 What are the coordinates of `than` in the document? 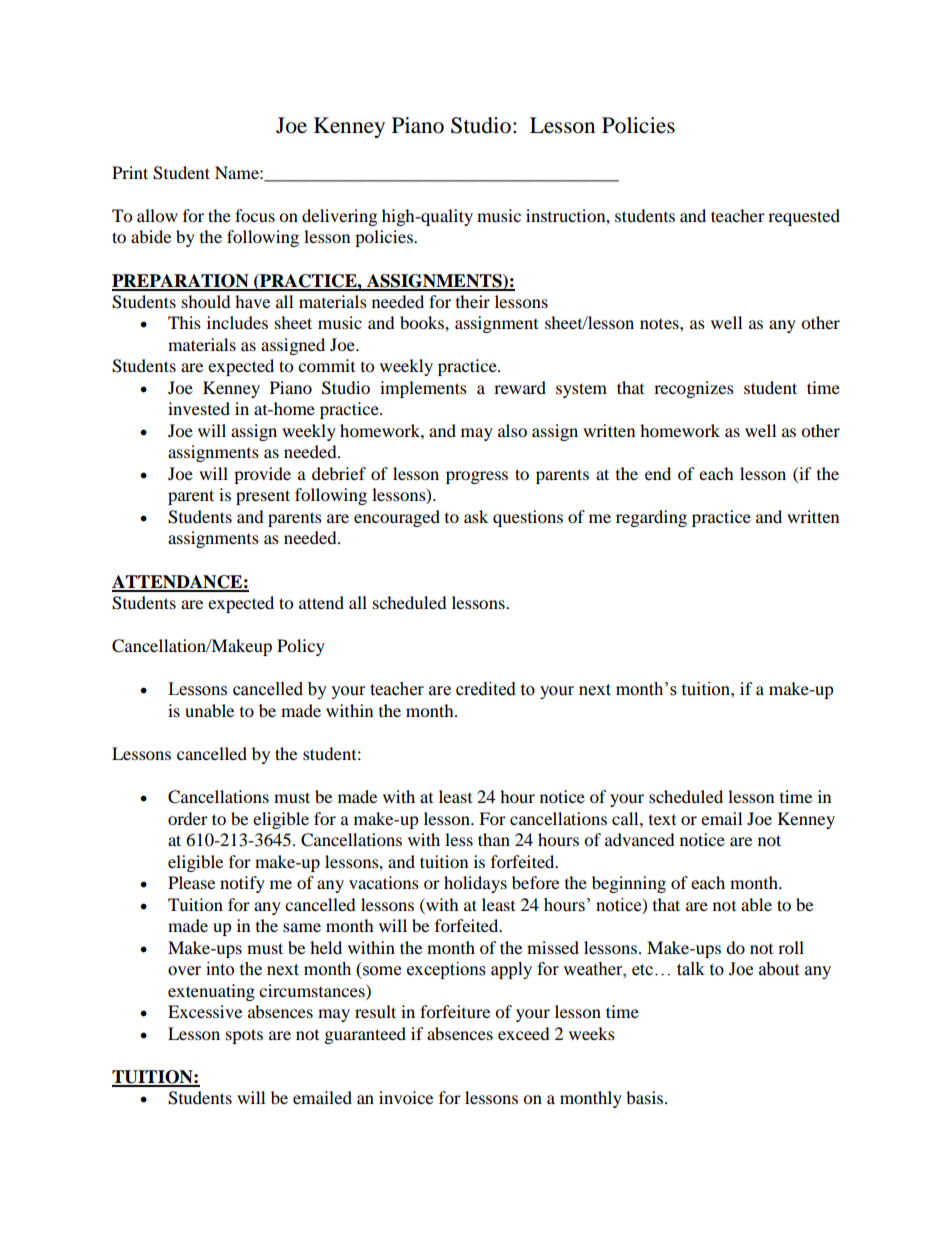 It's located at (494, 839).
